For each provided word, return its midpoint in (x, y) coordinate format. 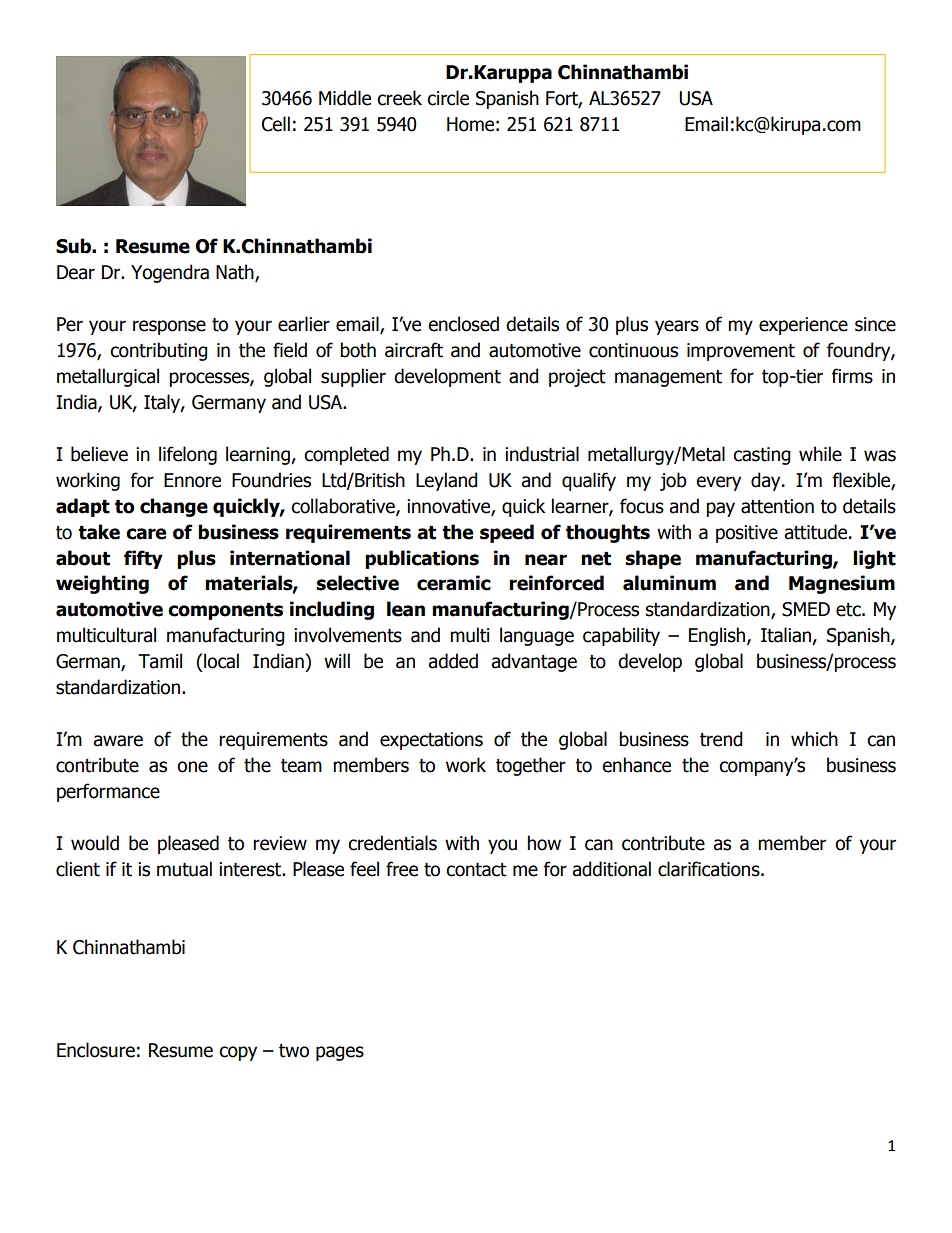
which (814, 739)
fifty (143, 559)
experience (803, 326)
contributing (159, 351)
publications (422, 559)
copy (238, 1053)
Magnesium (842, 584)
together (531, 766)
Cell (276, 124)
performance (108, 792)
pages (340, 1053)
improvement (741, 352)
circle (448, 98)
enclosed (463, 324)
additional (611, 869)
